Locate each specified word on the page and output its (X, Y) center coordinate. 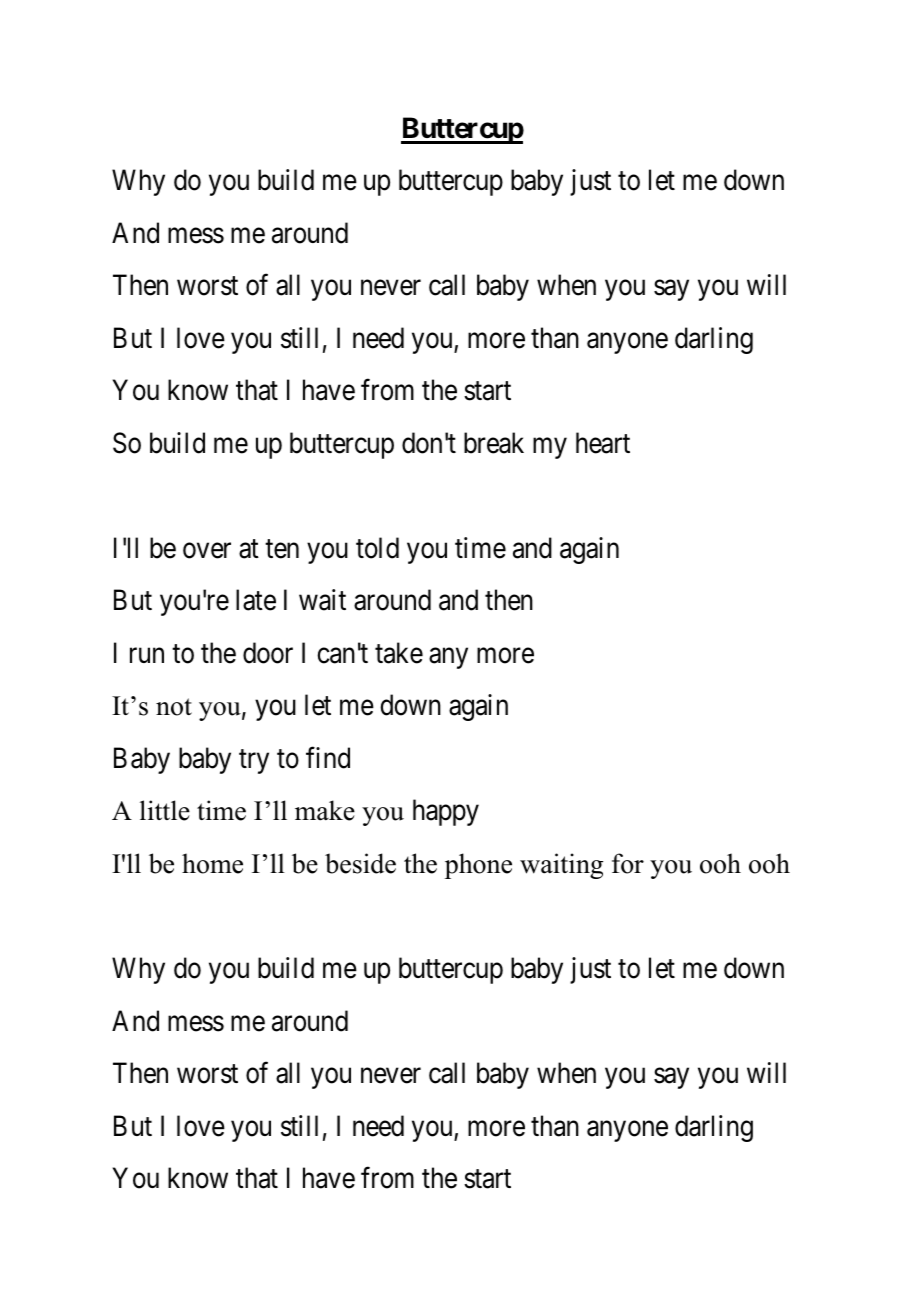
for (628, 863)
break (494, 443)
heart (603, 443)
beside (360, 863)
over (207, 551)
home (212, 863)
